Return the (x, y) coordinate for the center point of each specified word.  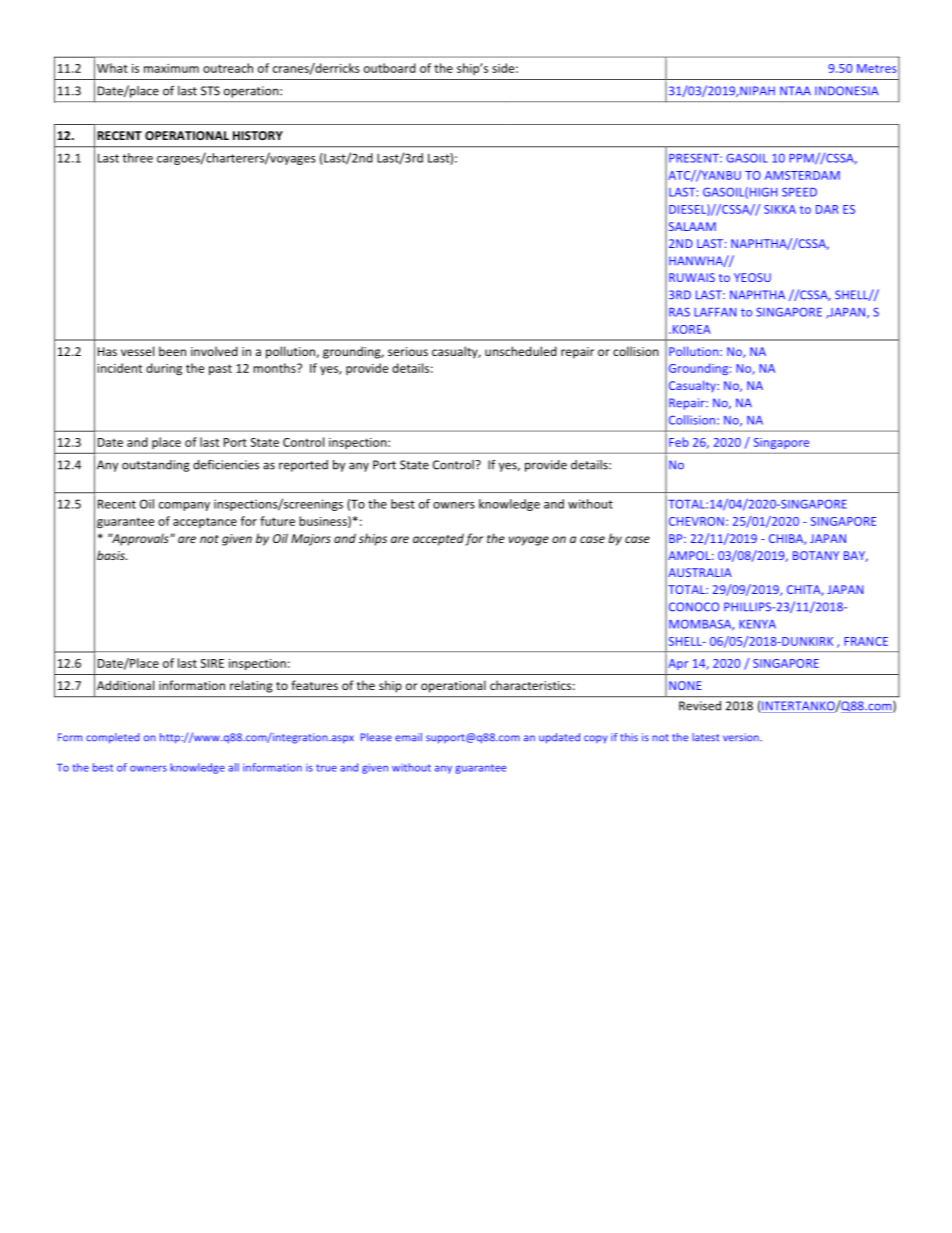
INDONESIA (847, 91)
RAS (679, 312)
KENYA (757, 624)
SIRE (212, 663)
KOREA (690, 329)
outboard (390, 68)
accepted (438, 539)
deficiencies (226, 465)
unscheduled (521, 351)
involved (214, 351)
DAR (827, 209)
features (314, 685)
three (137, 158)
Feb (679, 442)
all (233, 767)
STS (210, 91)
